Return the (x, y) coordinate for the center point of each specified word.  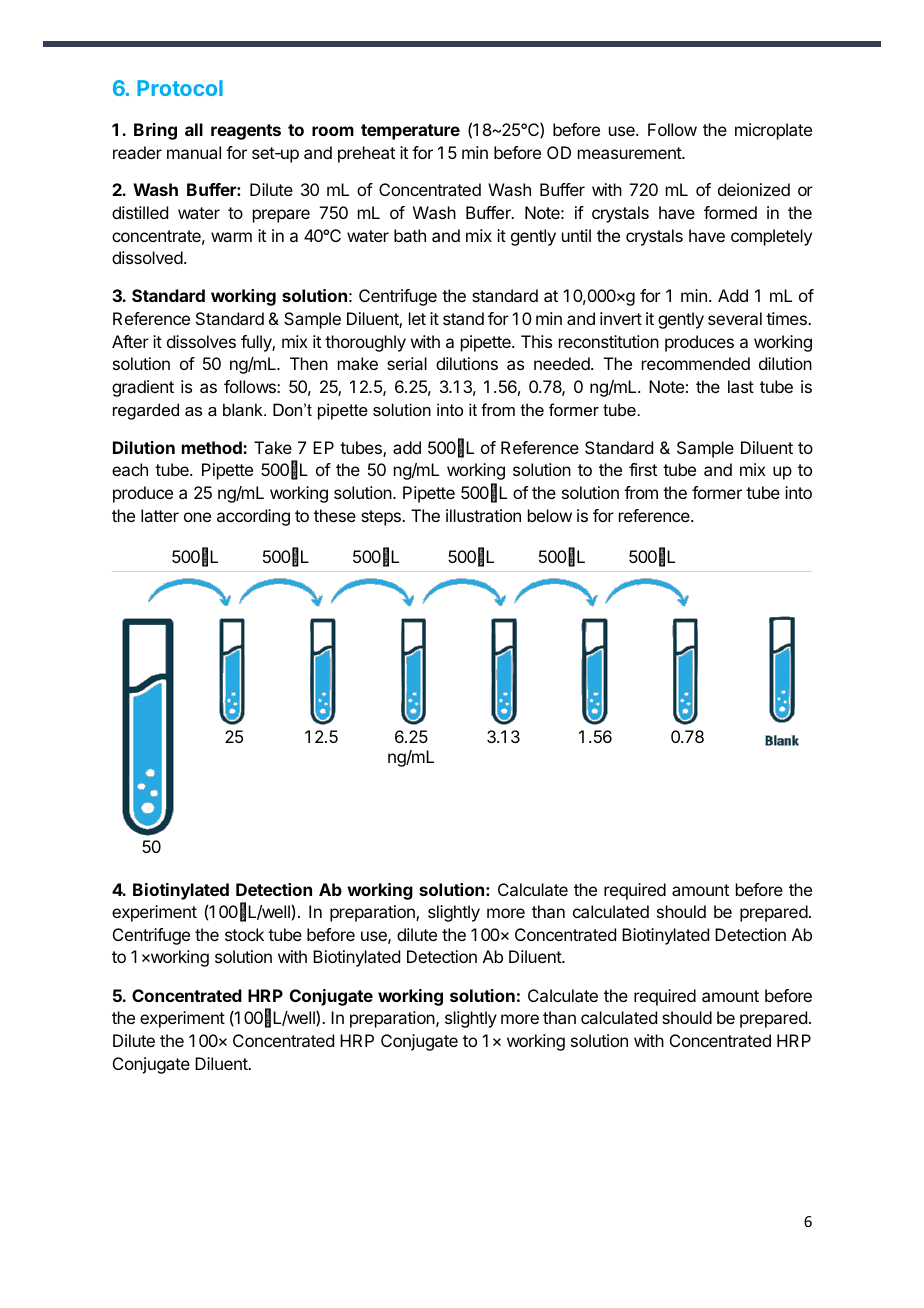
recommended (696, 363)
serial (407, 363)
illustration (483, 515)
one (197, 517)
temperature (410, 132)
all (194, 129)
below (550, 515)
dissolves (201, 341)
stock (244, 934)
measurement (630, 153)
